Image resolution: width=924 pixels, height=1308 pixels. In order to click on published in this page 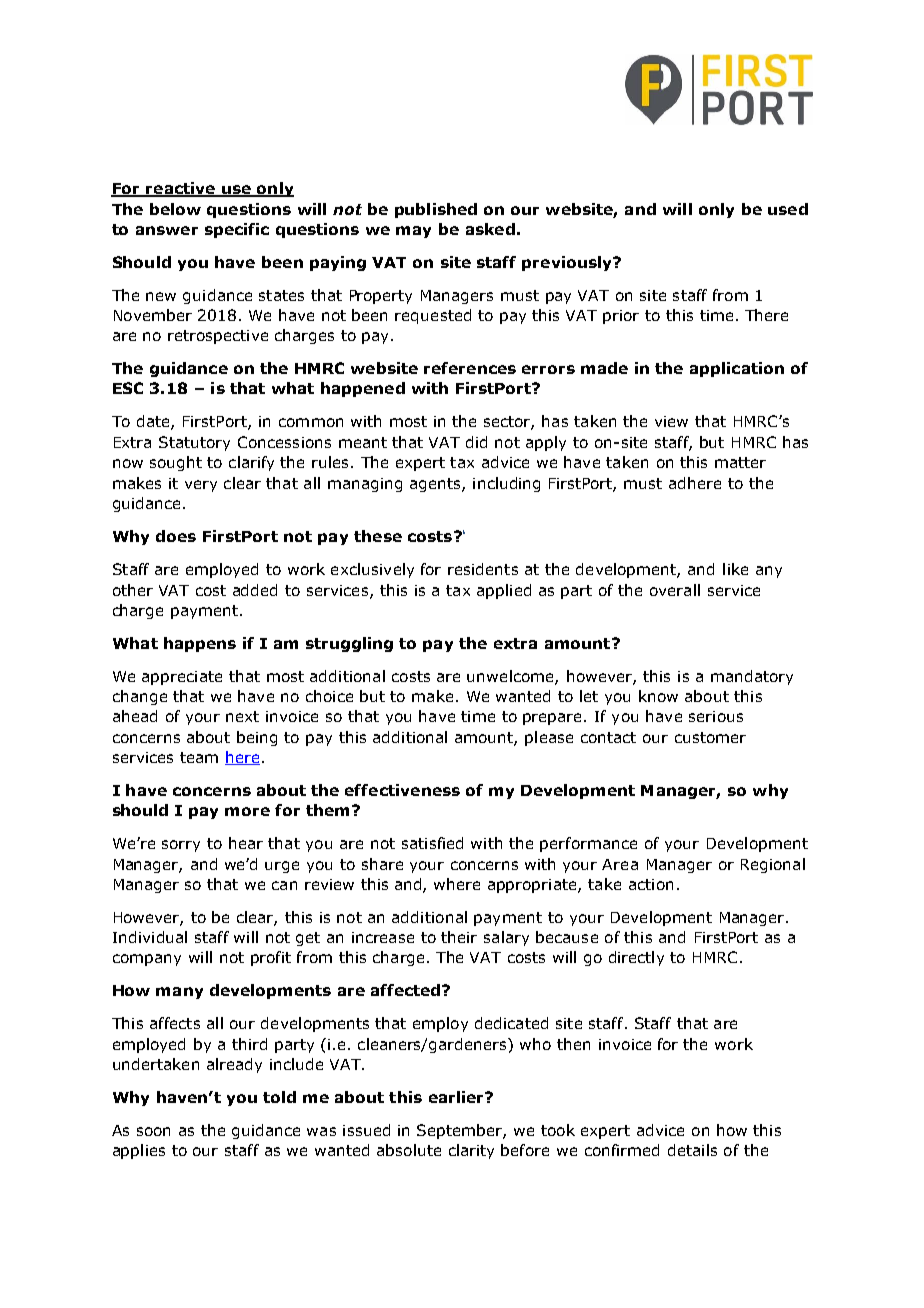, I will do `click(436, 210)`.
